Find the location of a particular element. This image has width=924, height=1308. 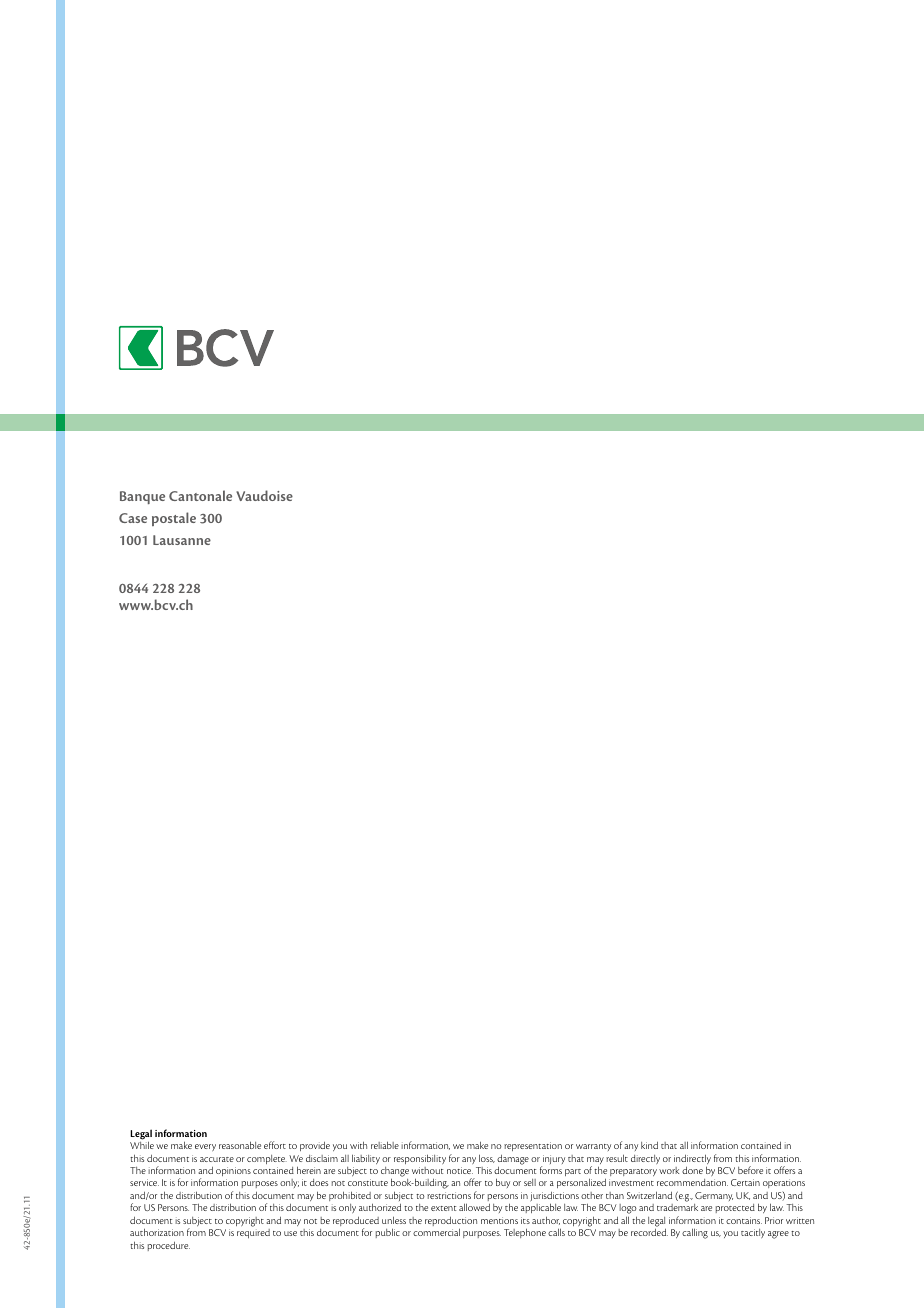

Case is located at coordinates (133, 518).
